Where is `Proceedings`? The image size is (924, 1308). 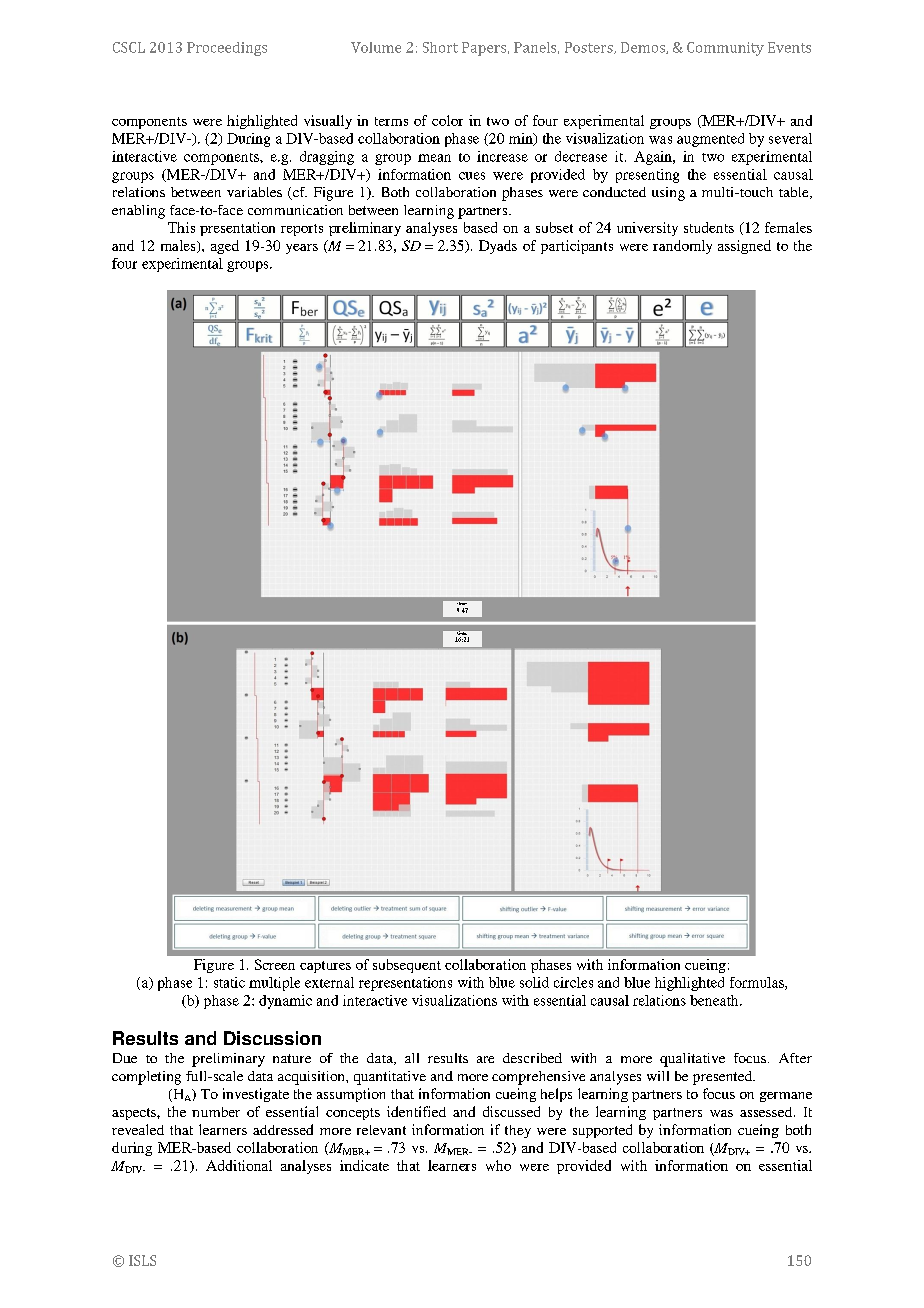
Proceedings is located at coordinates (227, 49).
